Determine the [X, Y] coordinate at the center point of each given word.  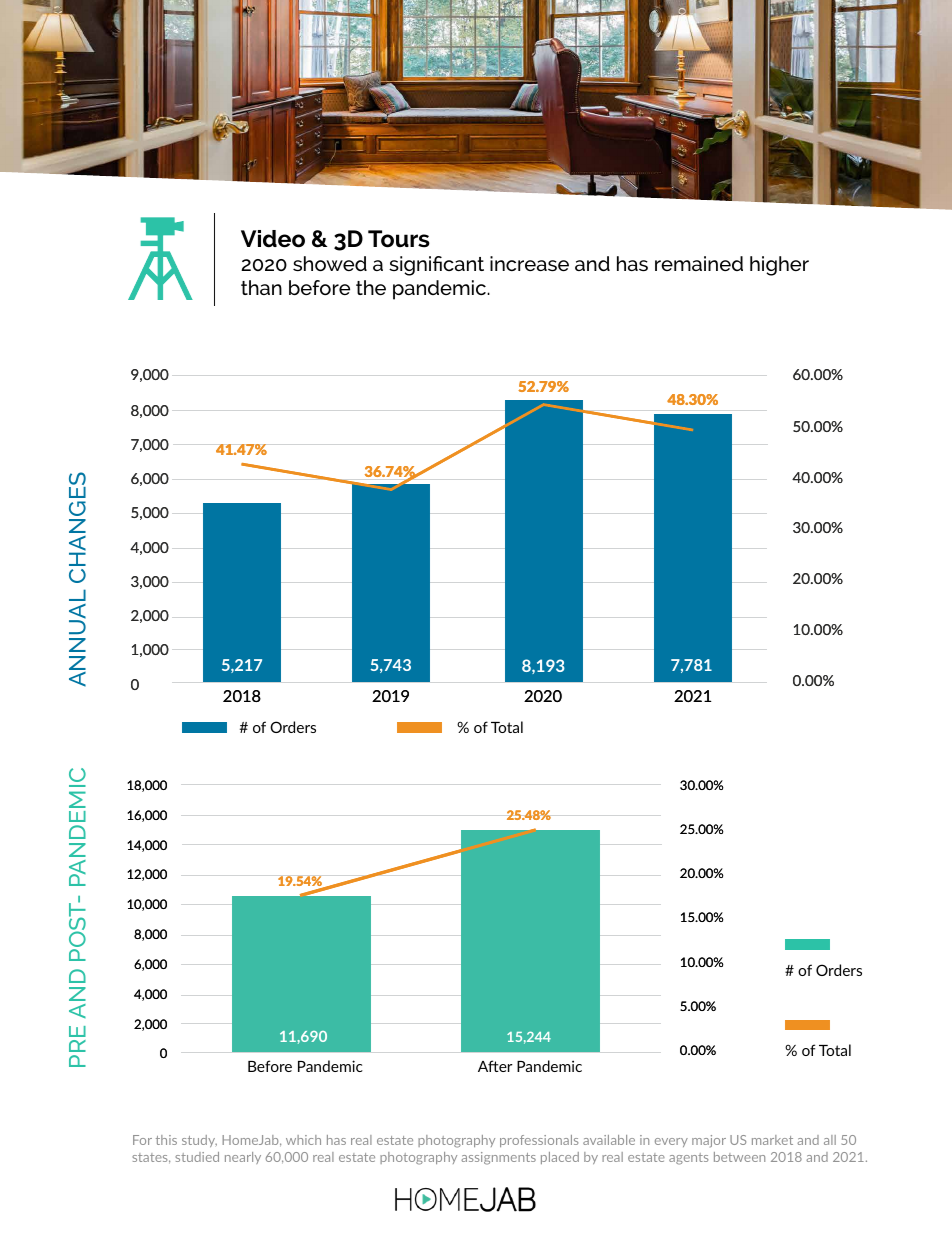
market [772, 1140]
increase [529, 263]
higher [779, 266]
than [261, 287]
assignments [498, 1158]
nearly [243, 1158]
